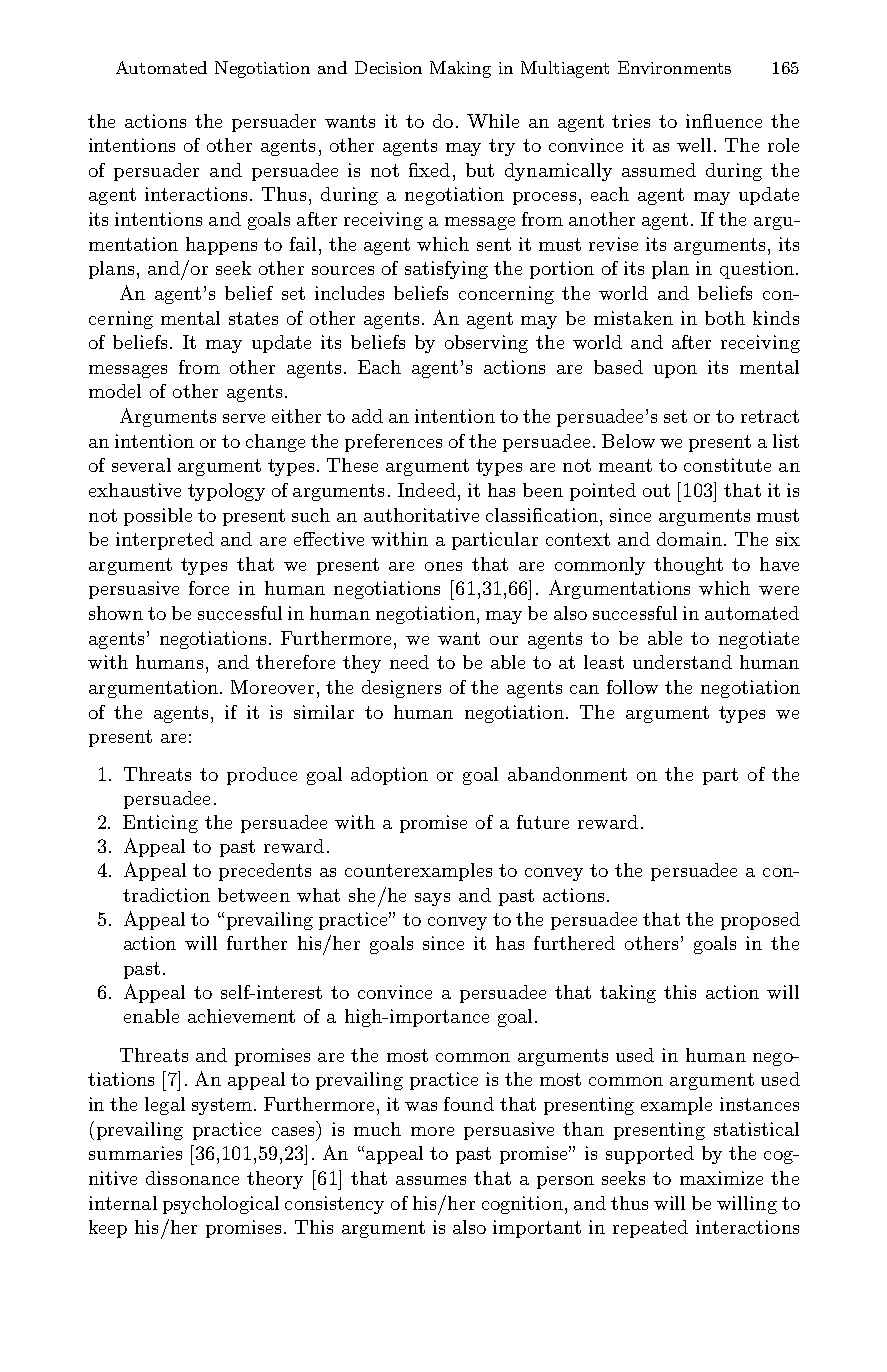  I want to click on psychological, so click(221, 1205).
